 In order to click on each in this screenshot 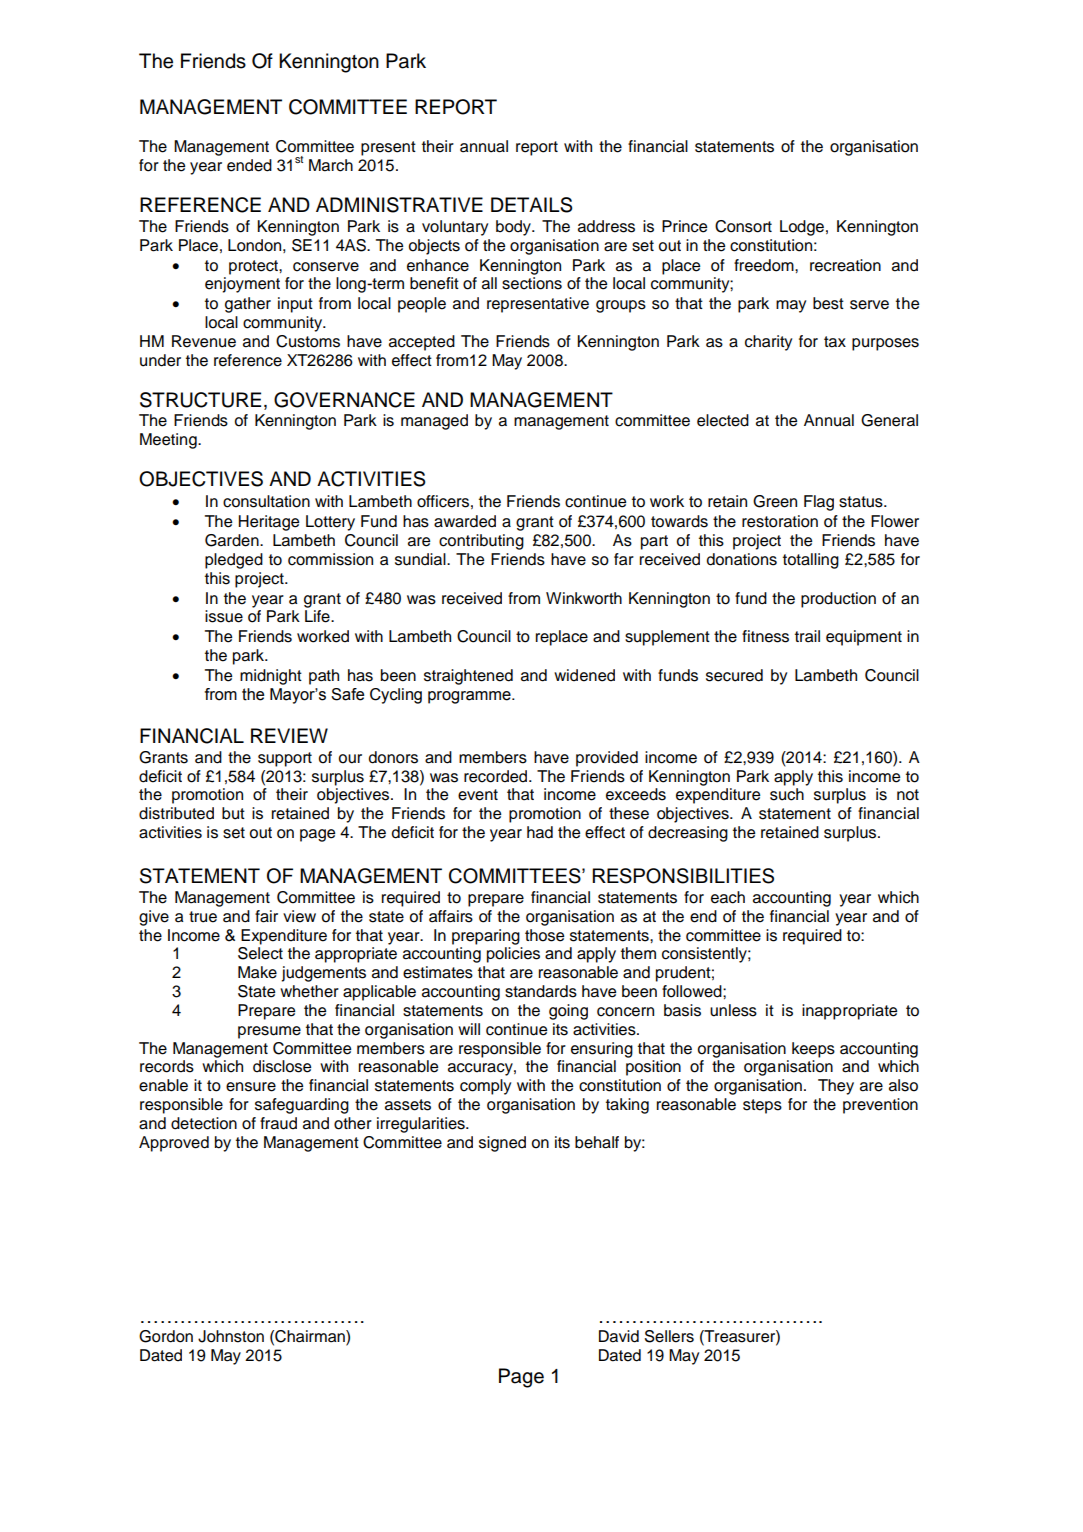, I will do `click(728, 897)`.
